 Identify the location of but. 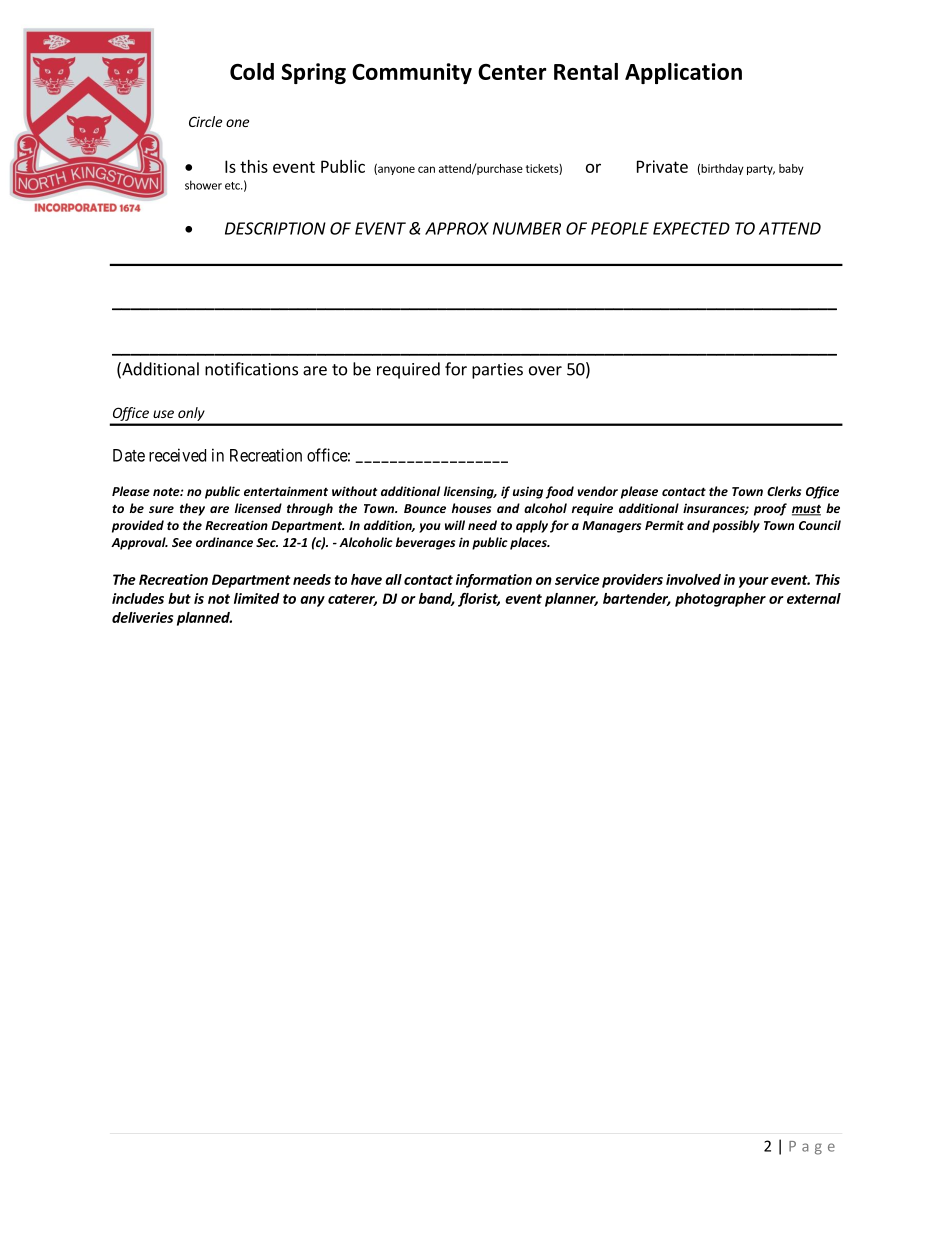
(179, 598).
